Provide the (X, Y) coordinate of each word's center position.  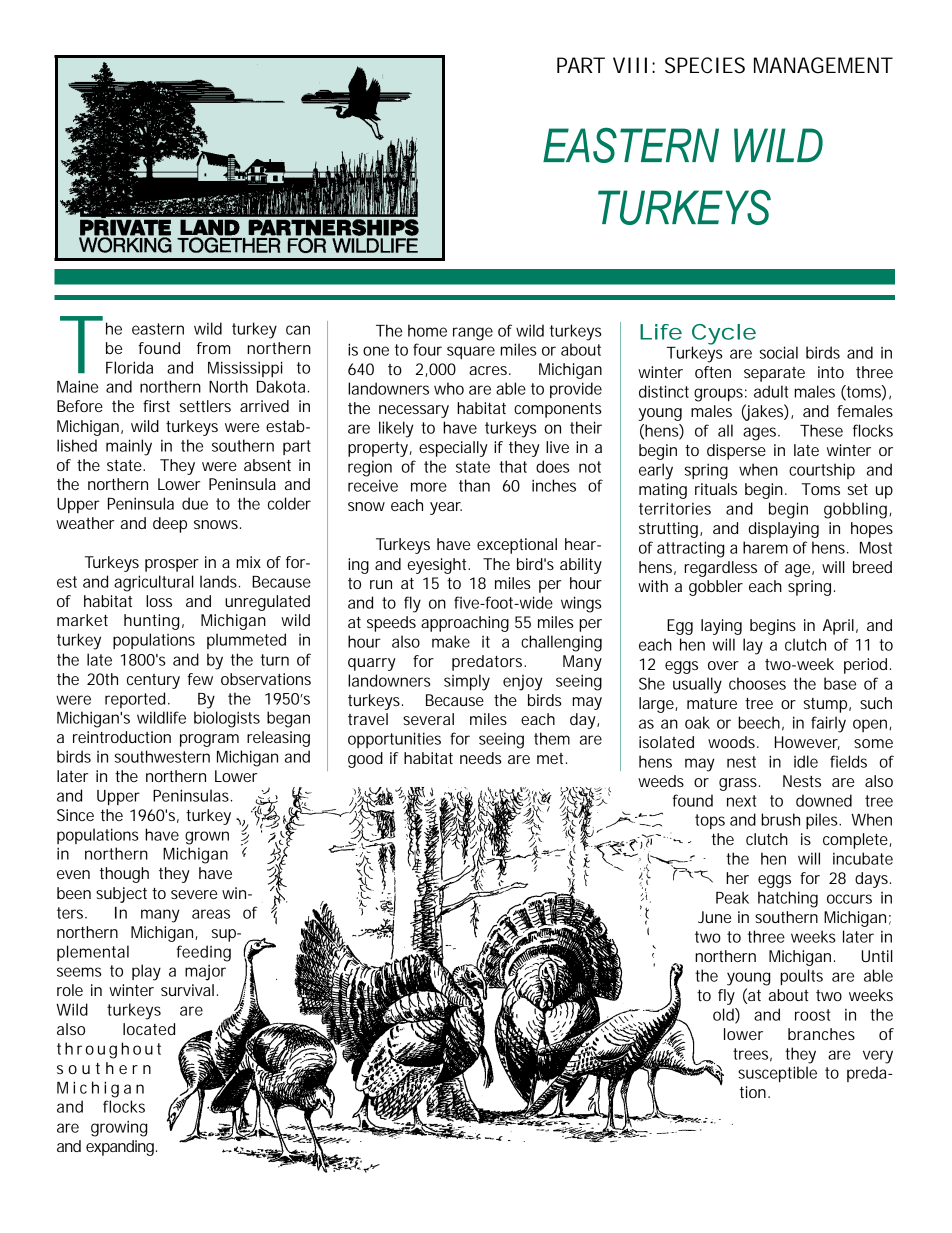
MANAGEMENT (823, 65)
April (838, 627)
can (298, 330)
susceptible (777, 1074)
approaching (465, 624)
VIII (630, 65)
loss (159, 601)
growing (119, 1128)
